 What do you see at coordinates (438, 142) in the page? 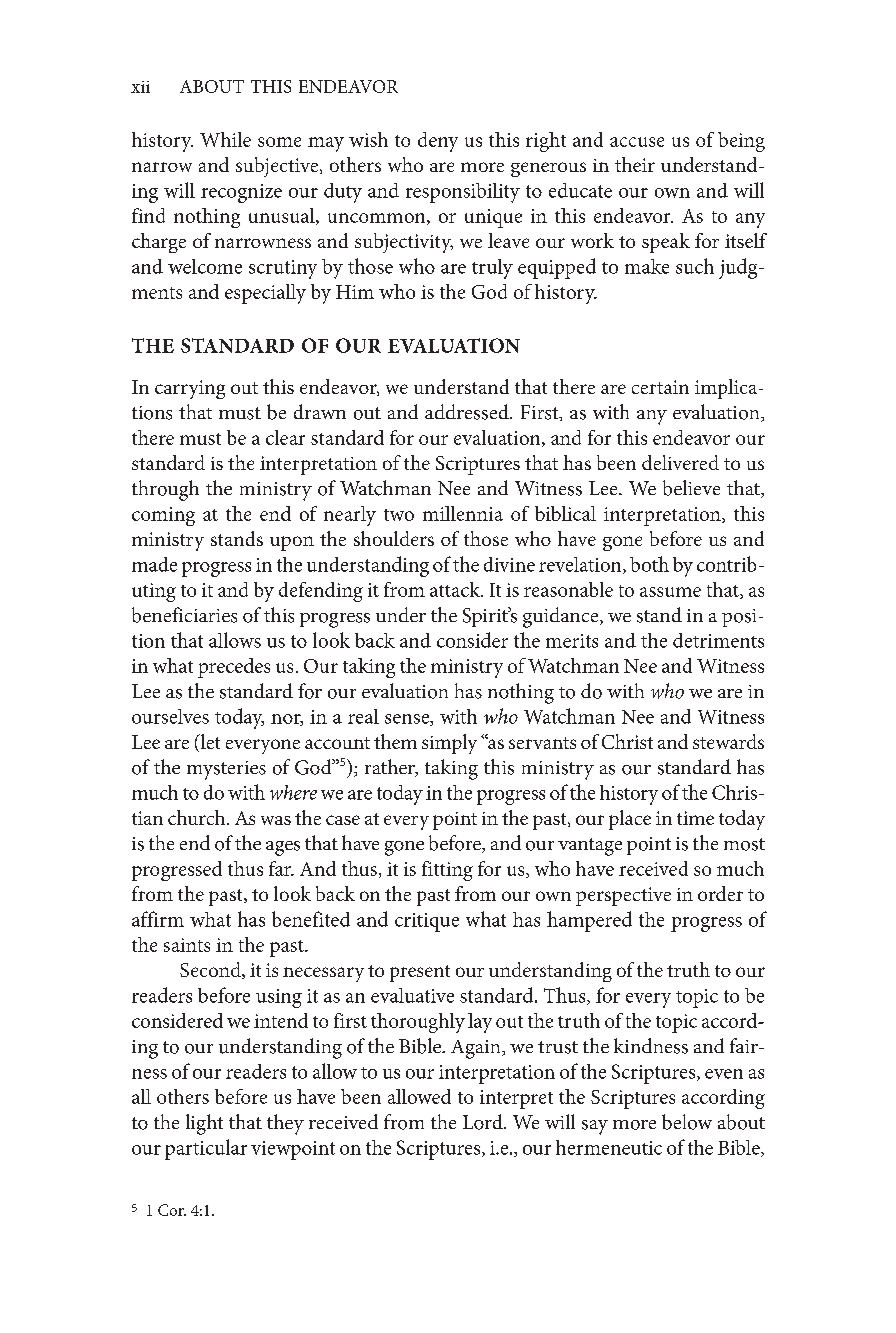
I see `deny` at bounding box center [438, 142].
